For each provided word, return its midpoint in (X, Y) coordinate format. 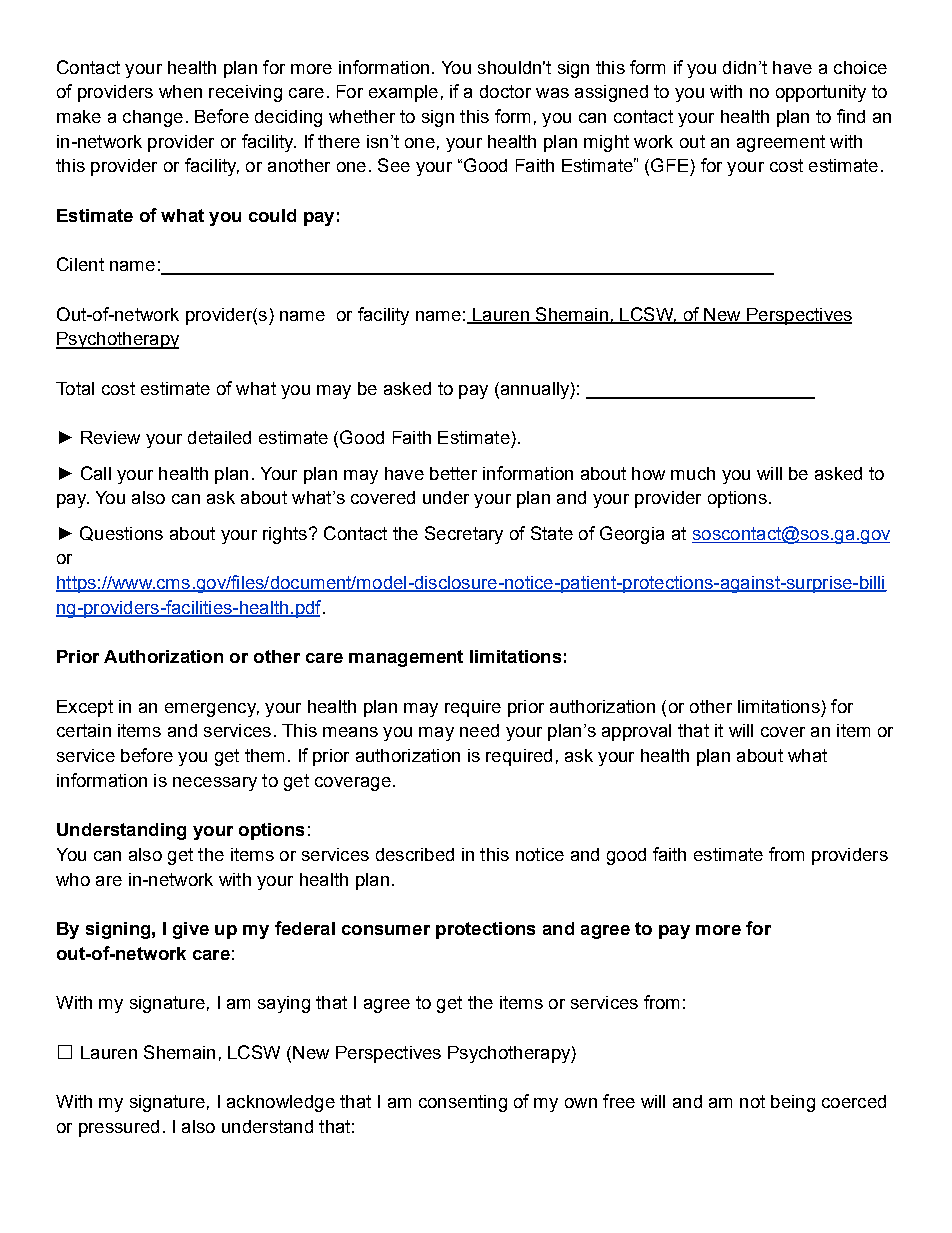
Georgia (632, 535)
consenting (463, 1103)
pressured (119, 1128)
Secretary (464, 535)
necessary (215, 784)
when (180, 91)
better (453, 473)
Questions (121, 533)
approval (636, 732)
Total (75, 388)
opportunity (821, 93)
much (693, 473)
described (415, 854)
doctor (505, 91)
